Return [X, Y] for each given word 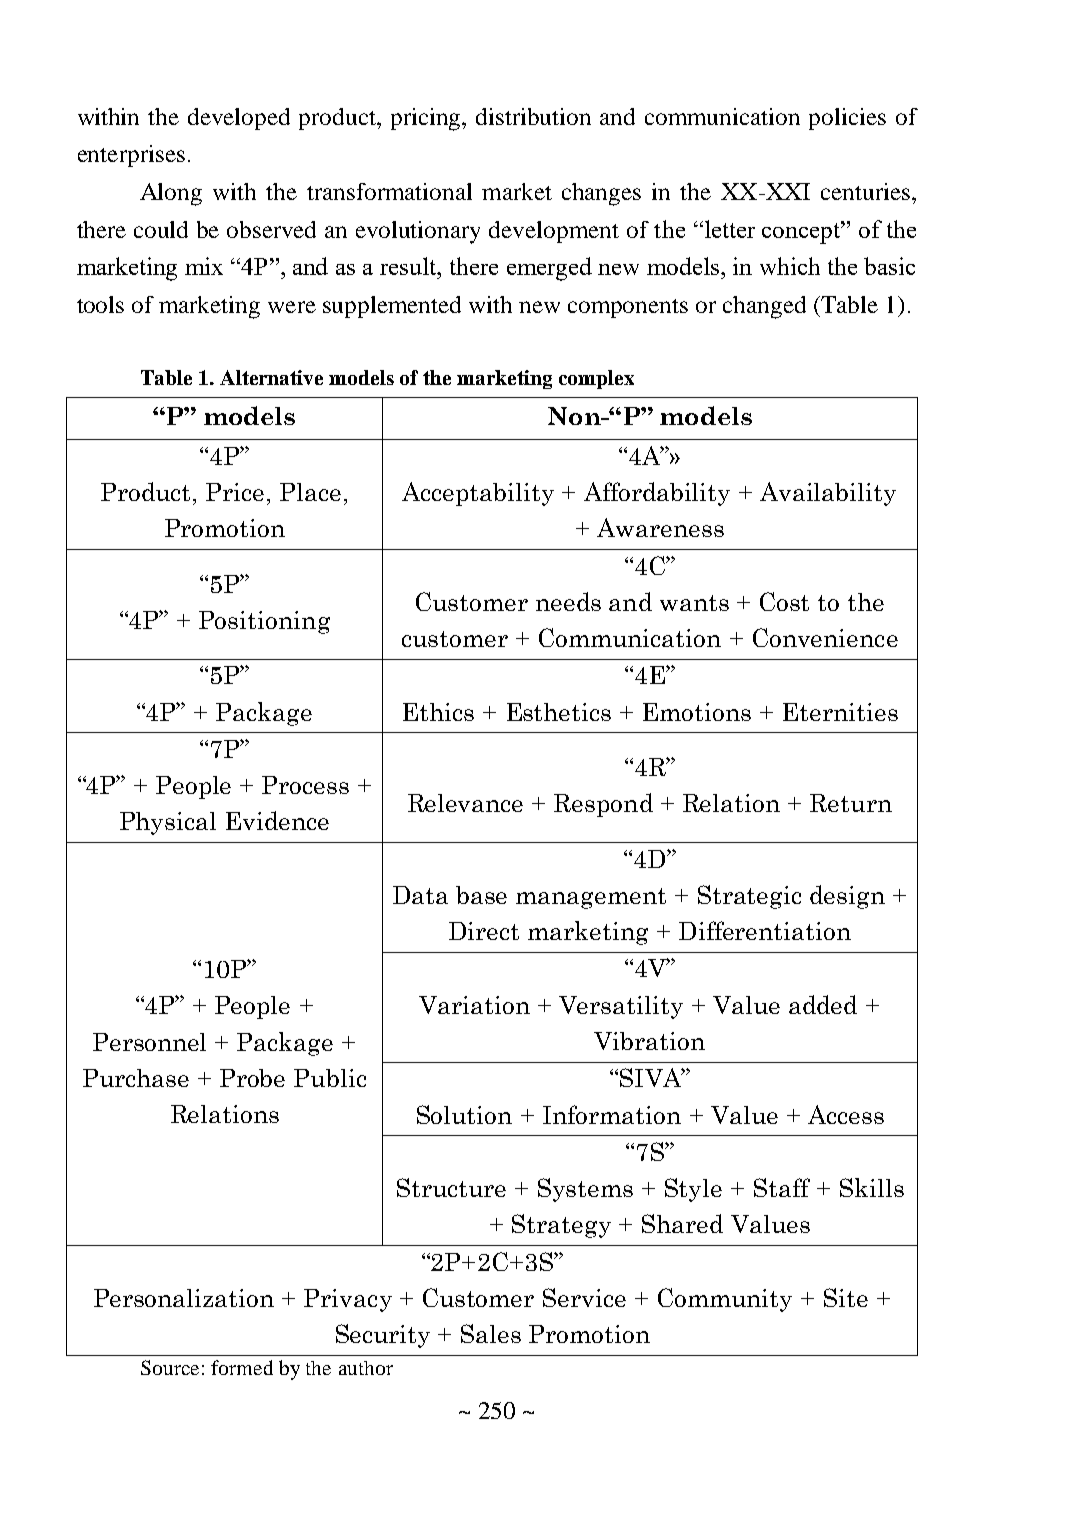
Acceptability [478, 494]
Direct [484, 931]
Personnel [149, 1042]
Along [171, 194]
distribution [533, 116]
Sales [491, 1333]
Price [235, 492]
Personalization [184, 1298]
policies [847, 119]
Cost [784, 601]
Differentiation [765, 930]
